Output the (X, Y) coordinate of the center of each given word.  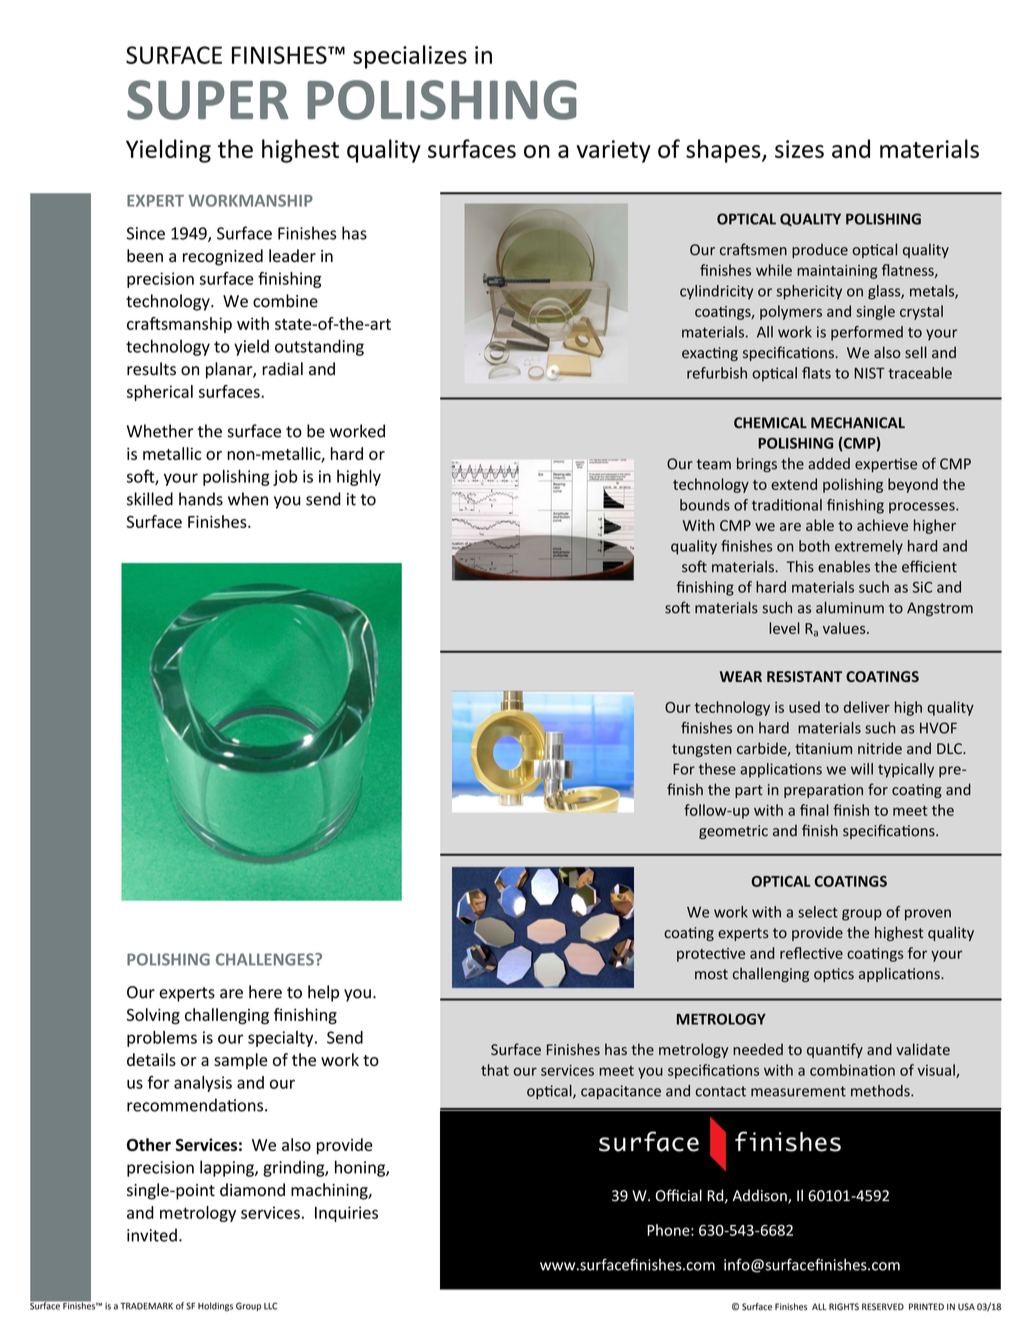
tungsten (702, 750)
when (248, 499)
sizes (799, 149)
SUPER (207, 100)
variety (614, 151)
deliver (867, 707)
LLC (270, 1306)
